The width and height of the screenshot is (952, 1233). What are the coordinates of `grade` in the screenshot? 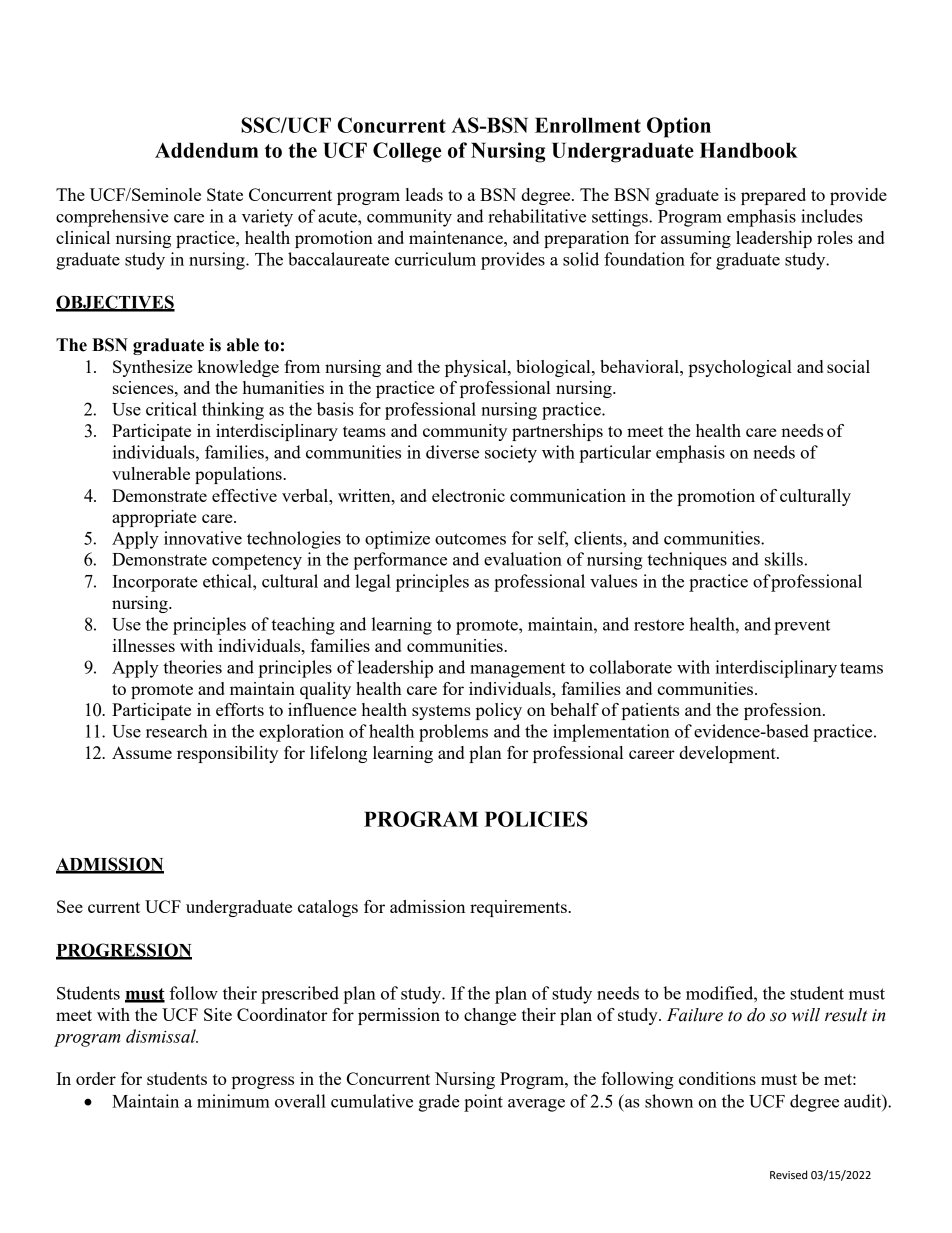 It's located at (439, 1103).
